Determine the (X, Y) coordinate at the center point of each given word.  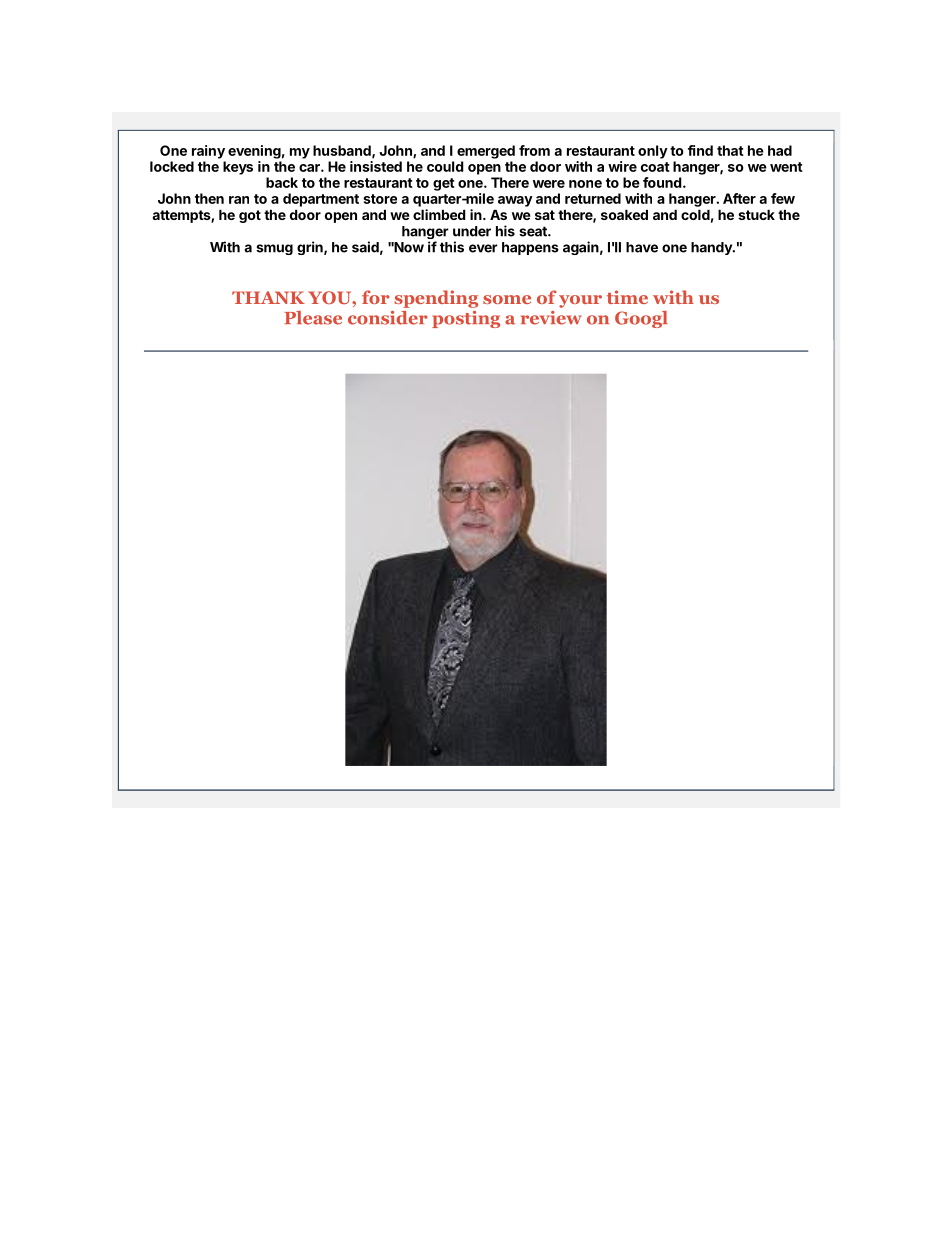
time (627, 297)
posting (466, 319)
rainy (208, 152)
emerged (486, 152)
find (700, 150)
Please (313, 318)
